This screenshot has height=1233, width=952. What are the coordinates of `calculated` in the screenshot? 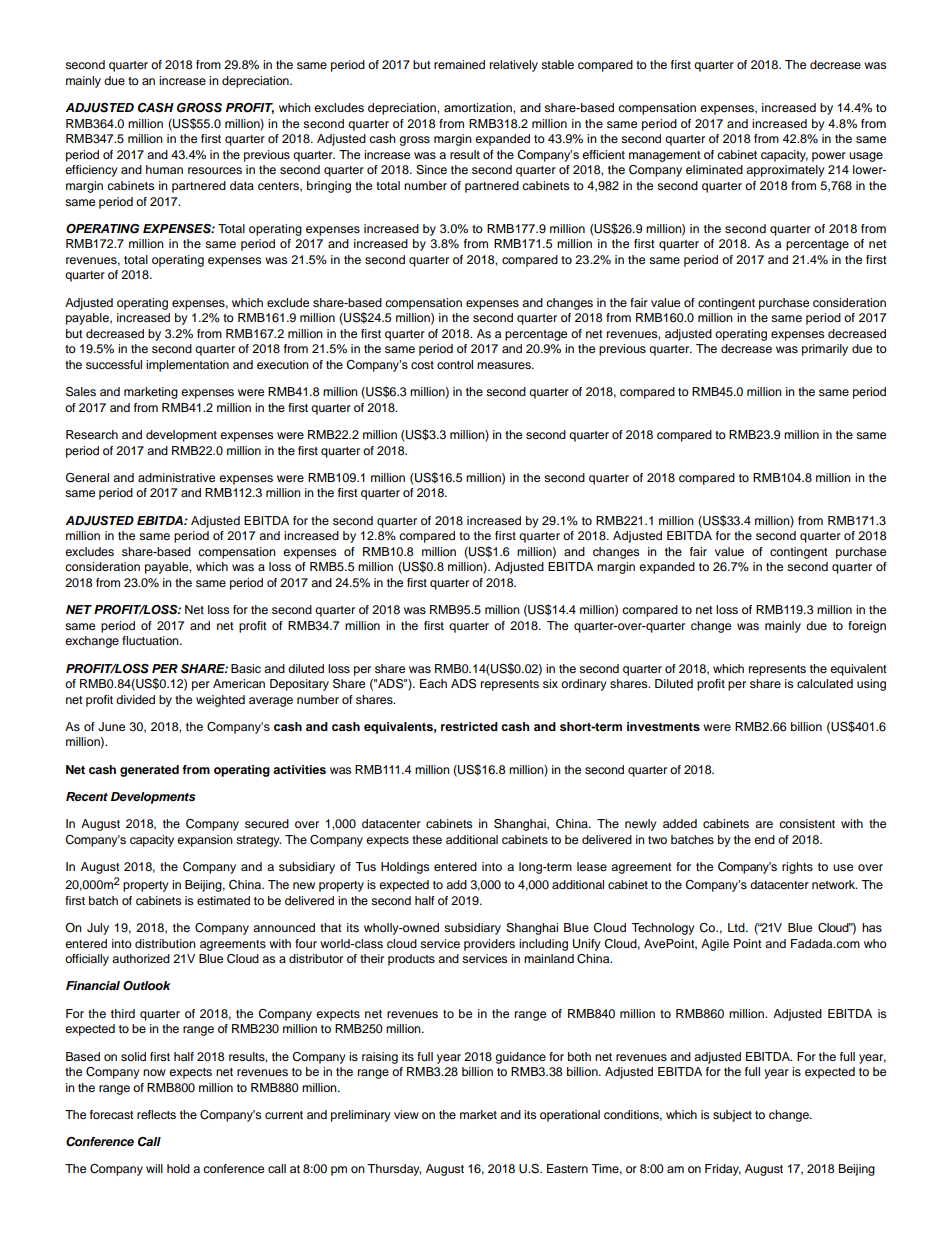 It's located at (825, 683).
